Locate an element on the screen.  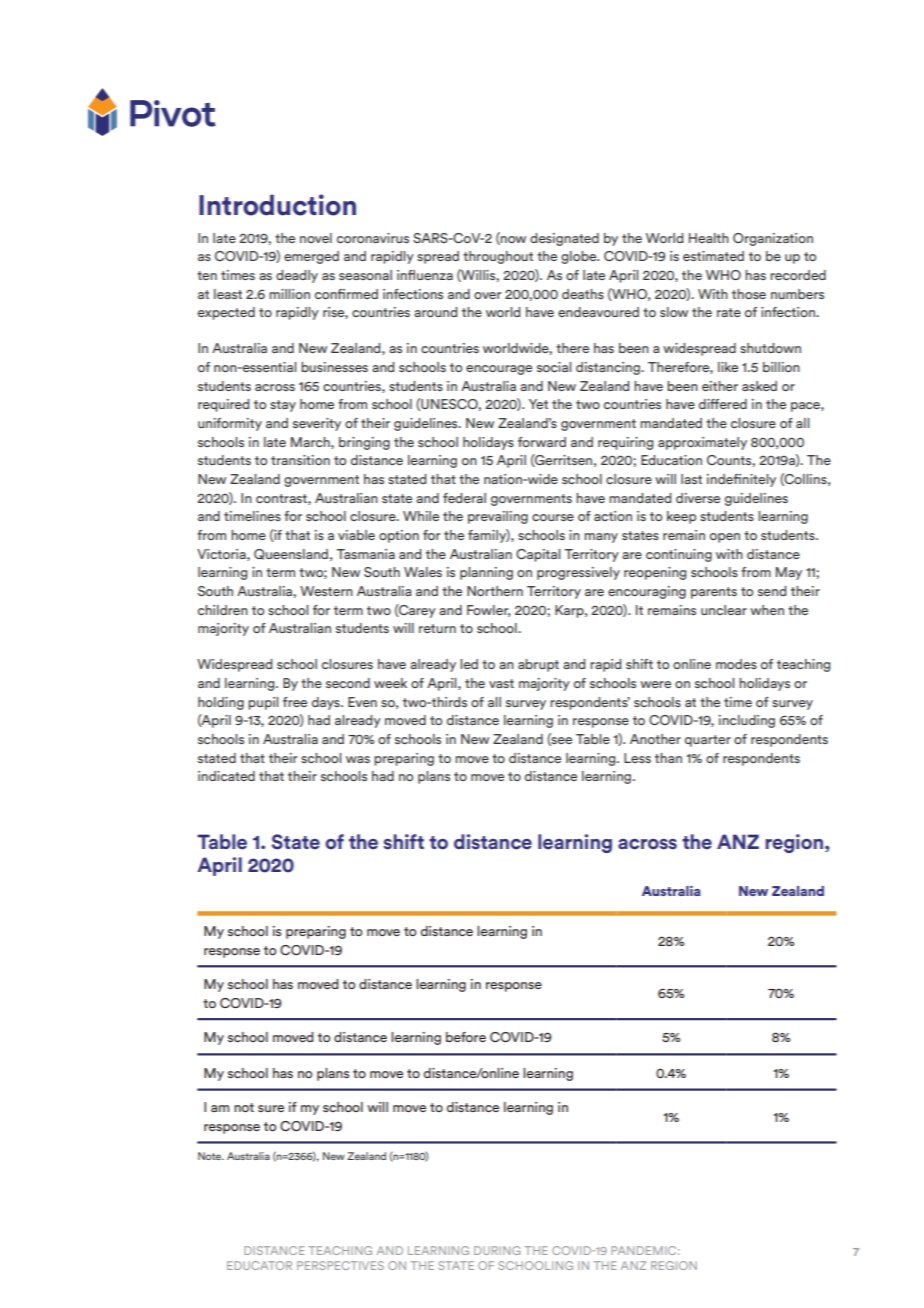
Introduction is located at coordinates (277, 205).
